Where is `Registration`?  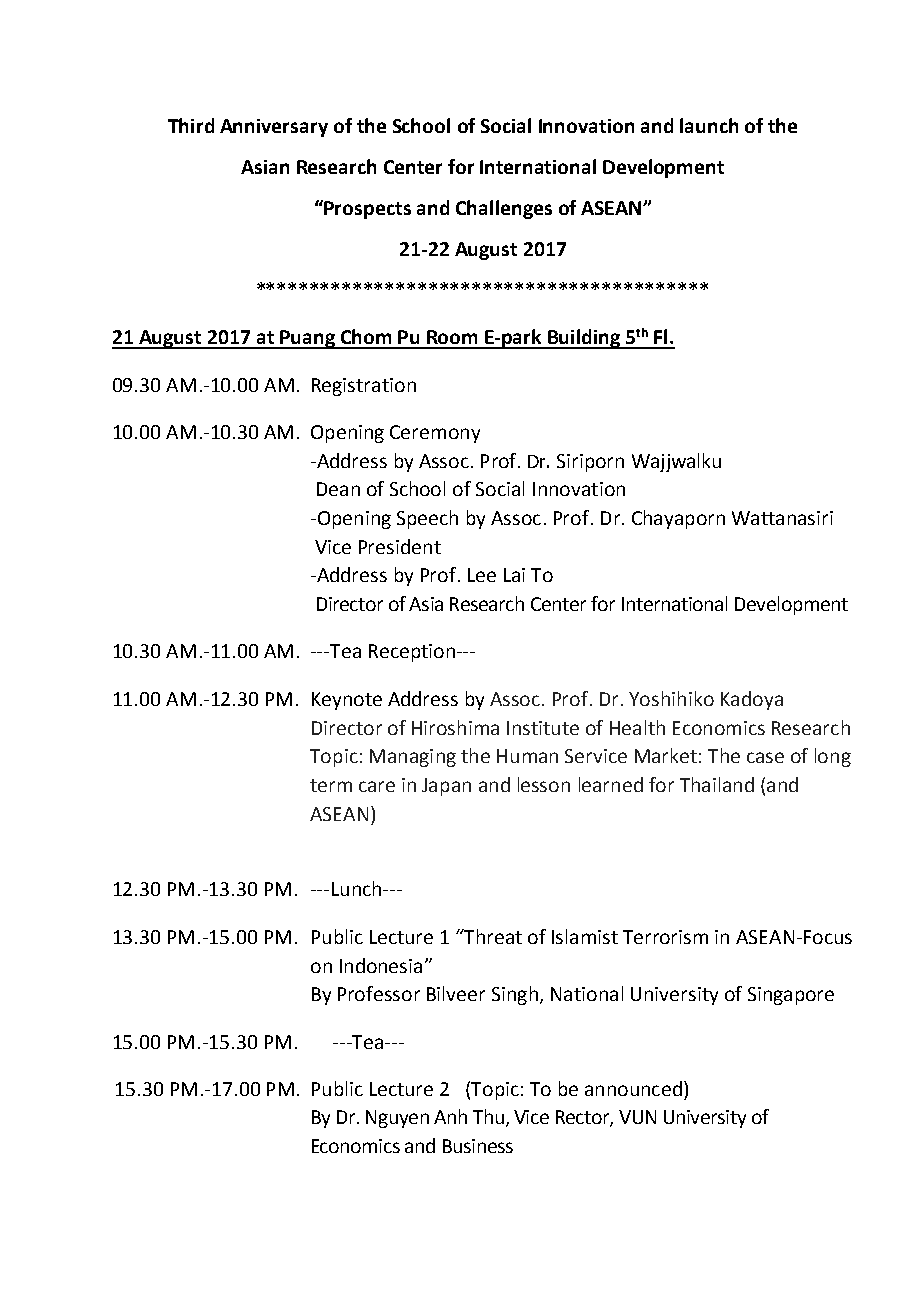 Registration is located at coordinates (364, 387).
